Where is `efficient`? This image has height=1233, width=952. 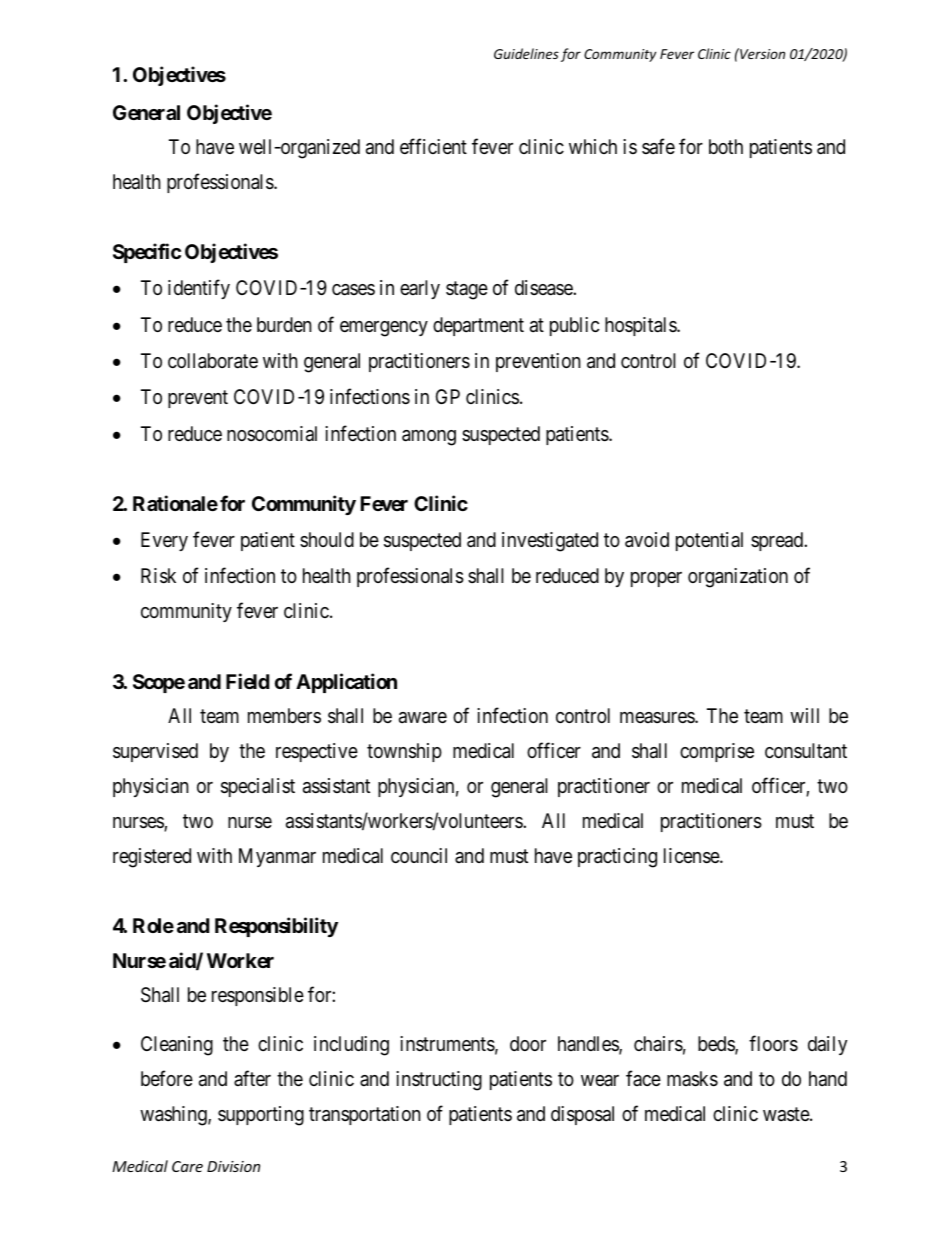
efficient is located at coordinates (433, 146).
